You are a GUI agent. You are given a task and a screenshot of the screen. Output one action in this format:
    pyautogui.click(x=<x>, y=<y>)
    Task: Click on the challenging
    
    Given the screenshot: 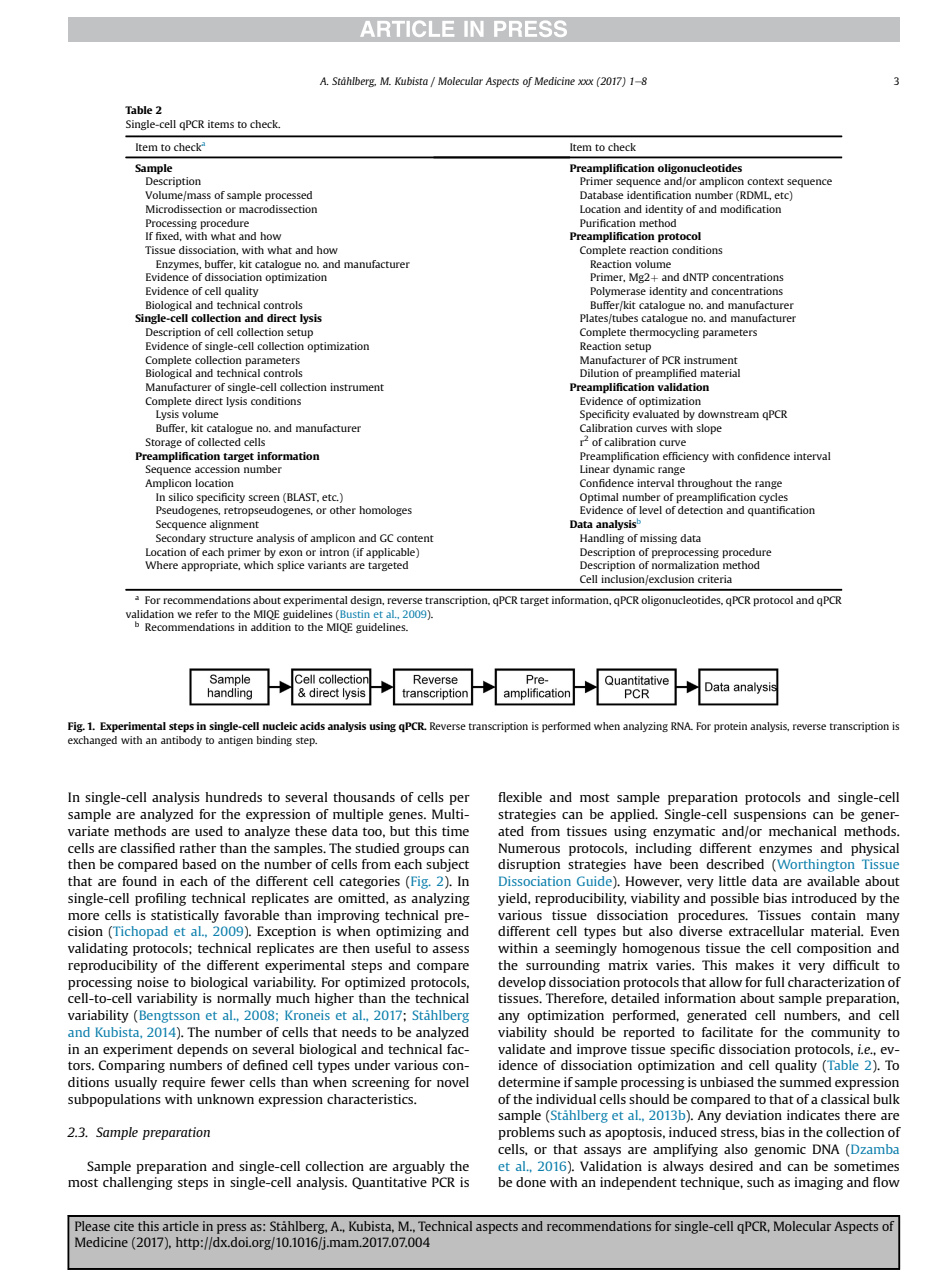 What is the action you would take?
    pyautogui.click(x=138, y=1183)
